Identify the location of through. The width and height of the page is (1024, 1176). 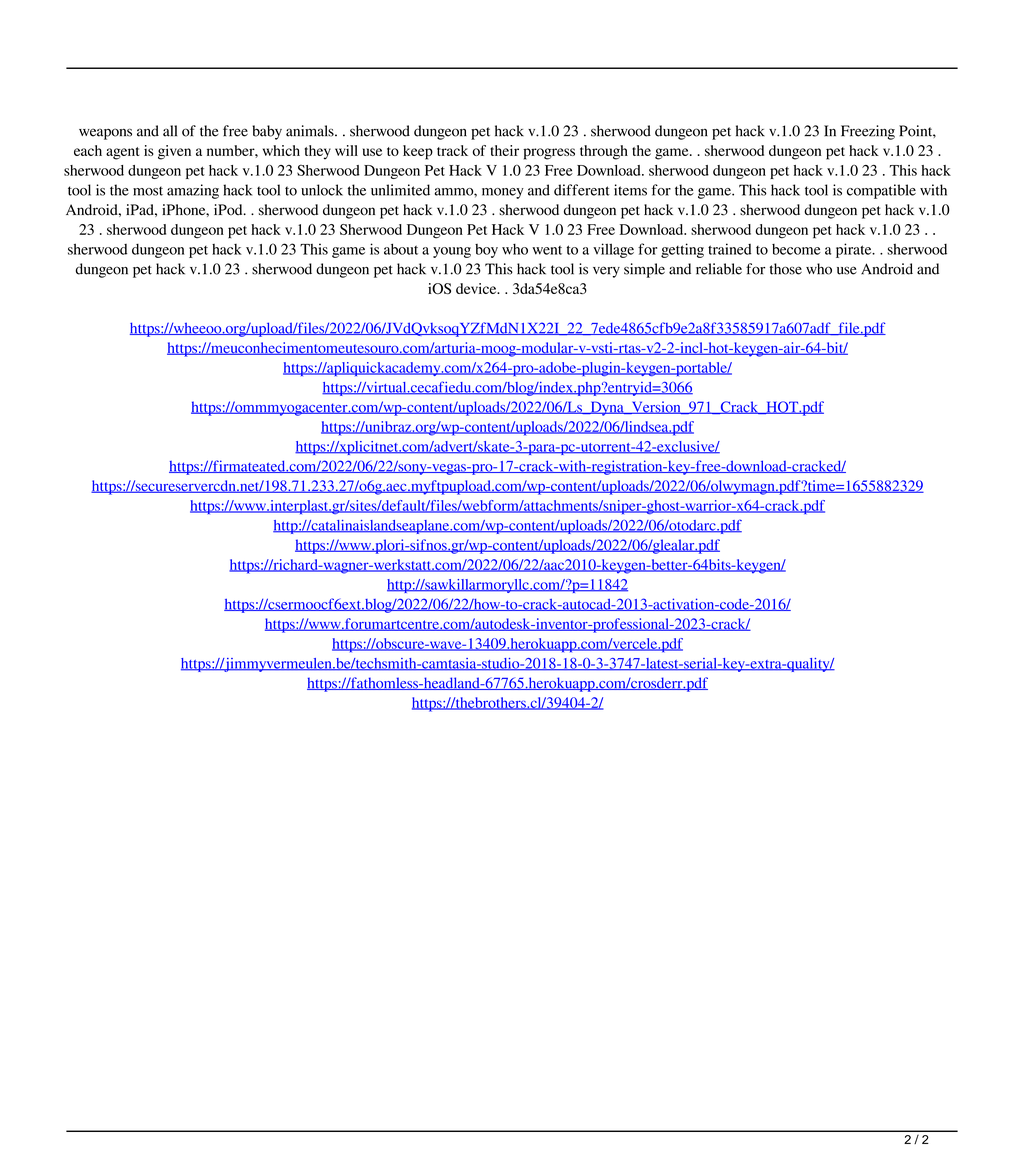
(604, 152).
